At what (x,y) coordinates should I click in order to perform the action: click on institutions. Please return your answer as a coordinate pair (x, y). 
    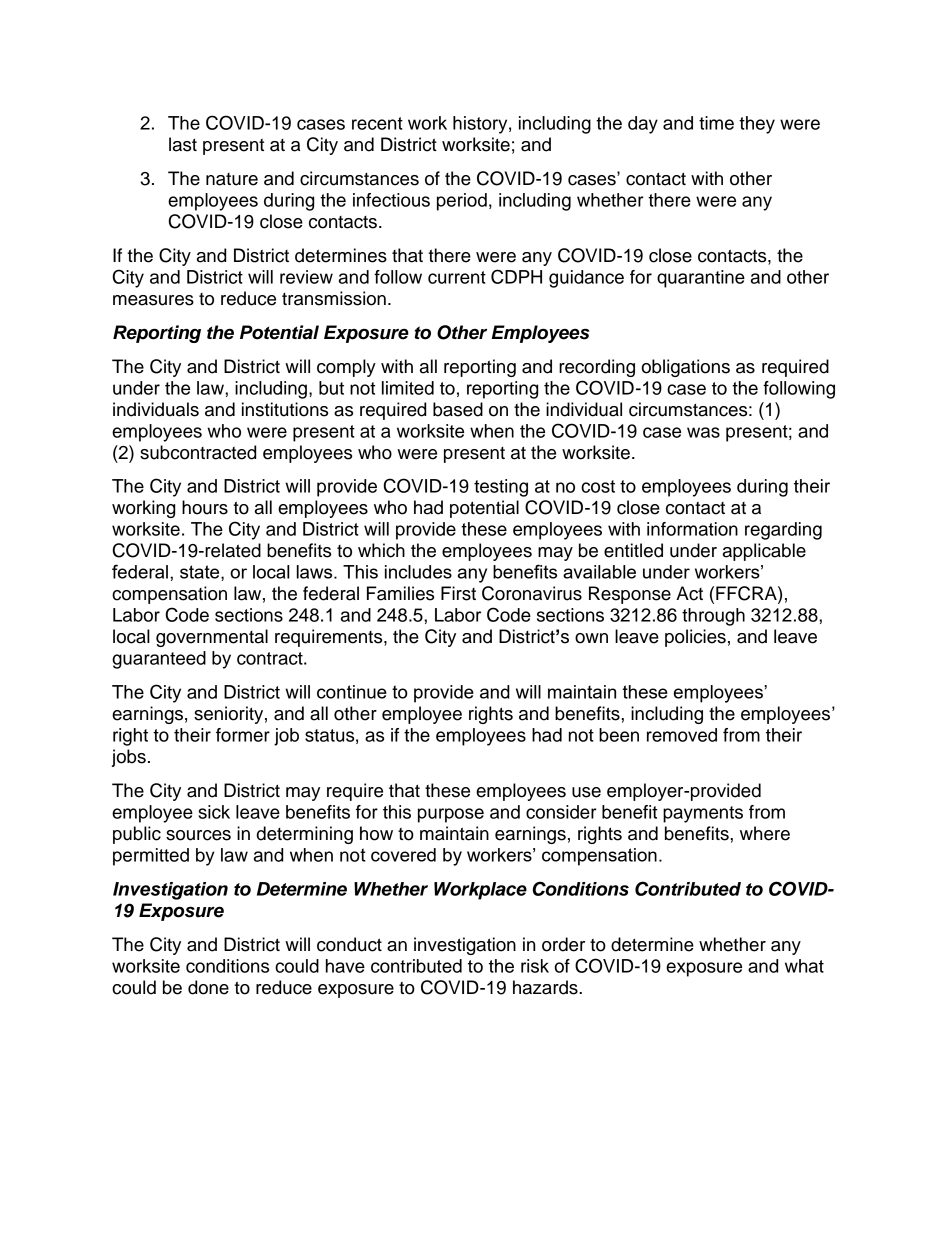
    Looking at the image, I should click on (285, 409).
